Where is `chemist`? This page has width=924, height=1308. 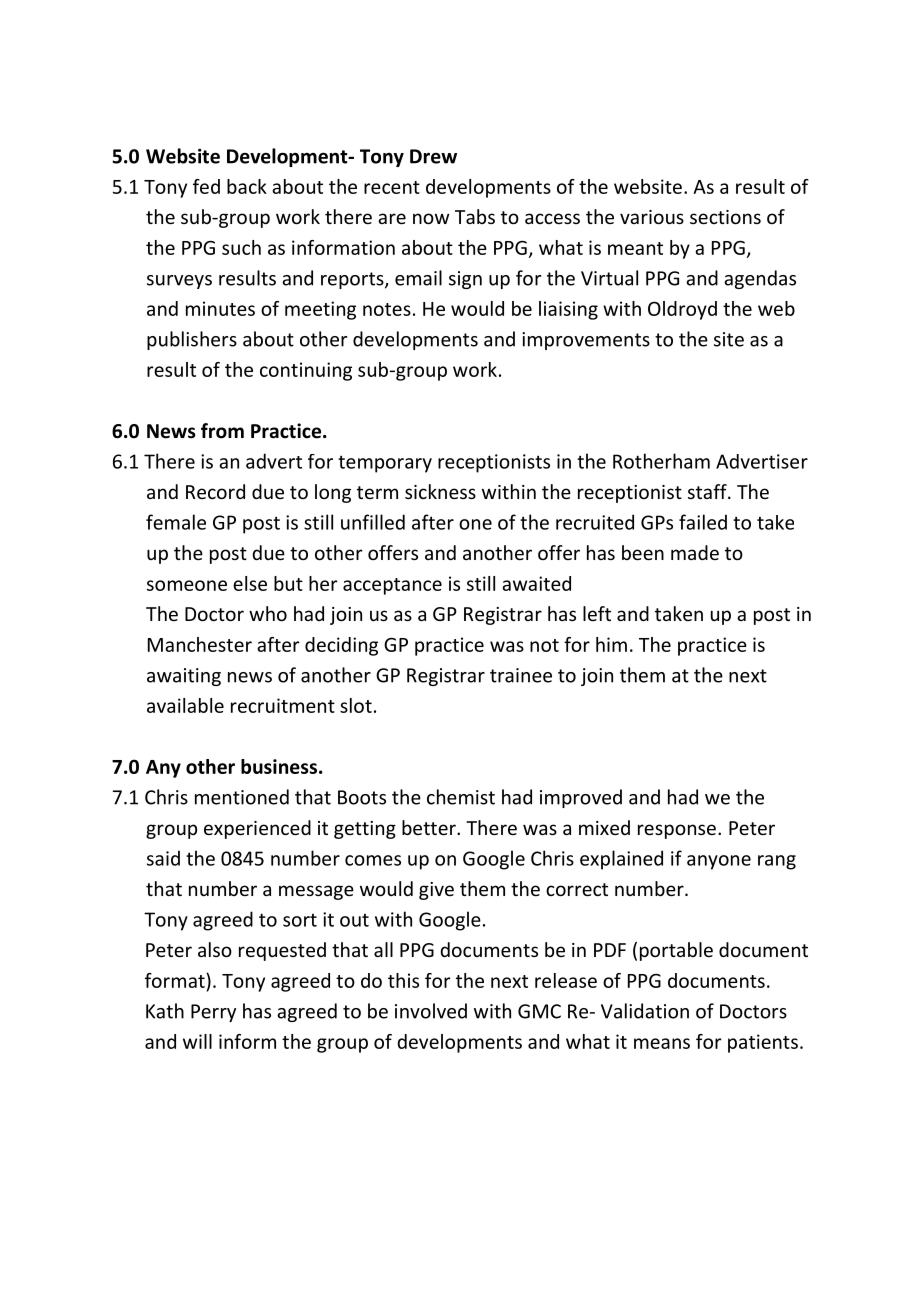 chemist is located at coordinates (461, 797).
